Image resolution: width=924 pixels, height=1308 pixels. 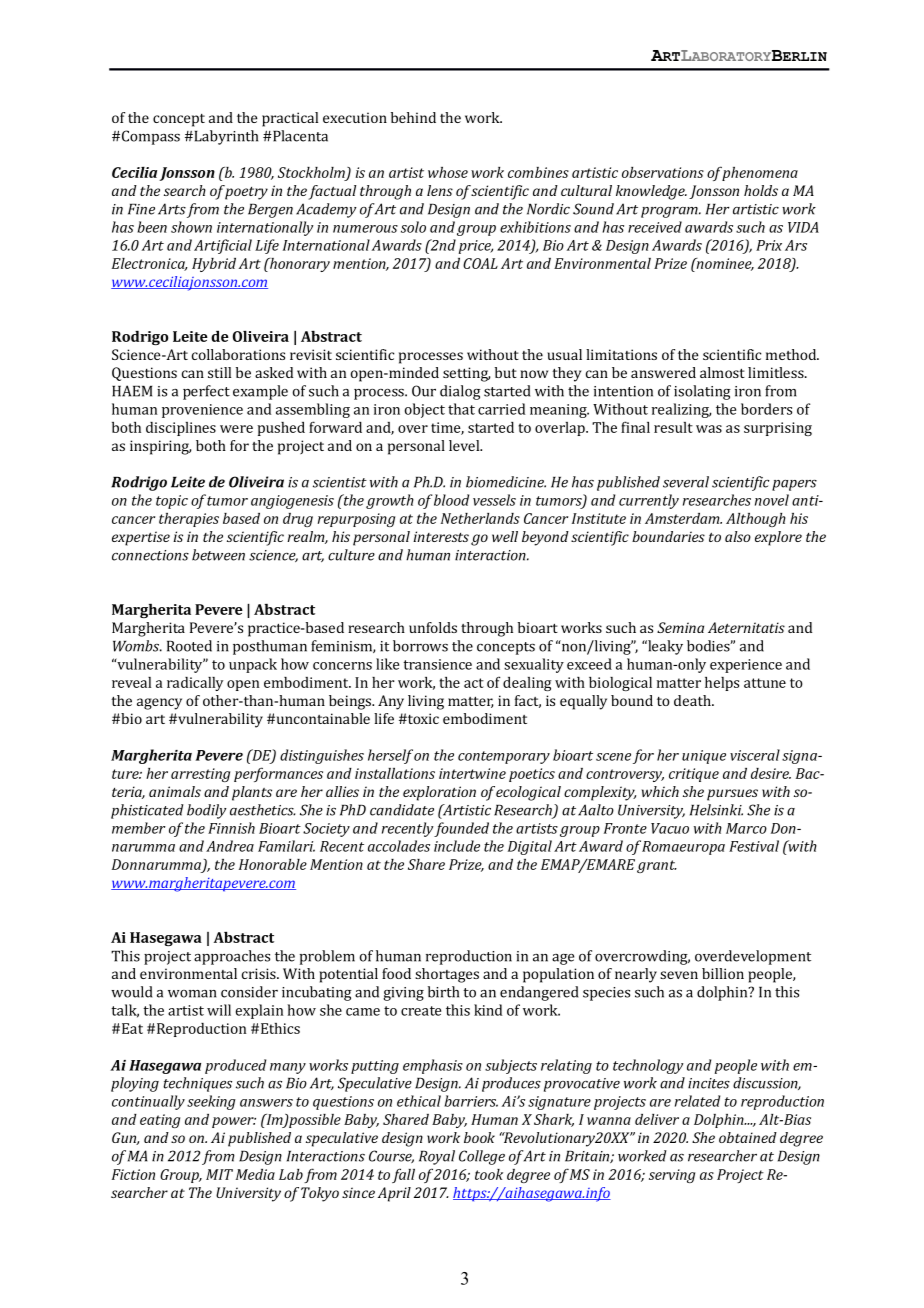 I want to click on phenomena, so click(x=760, y=174).
